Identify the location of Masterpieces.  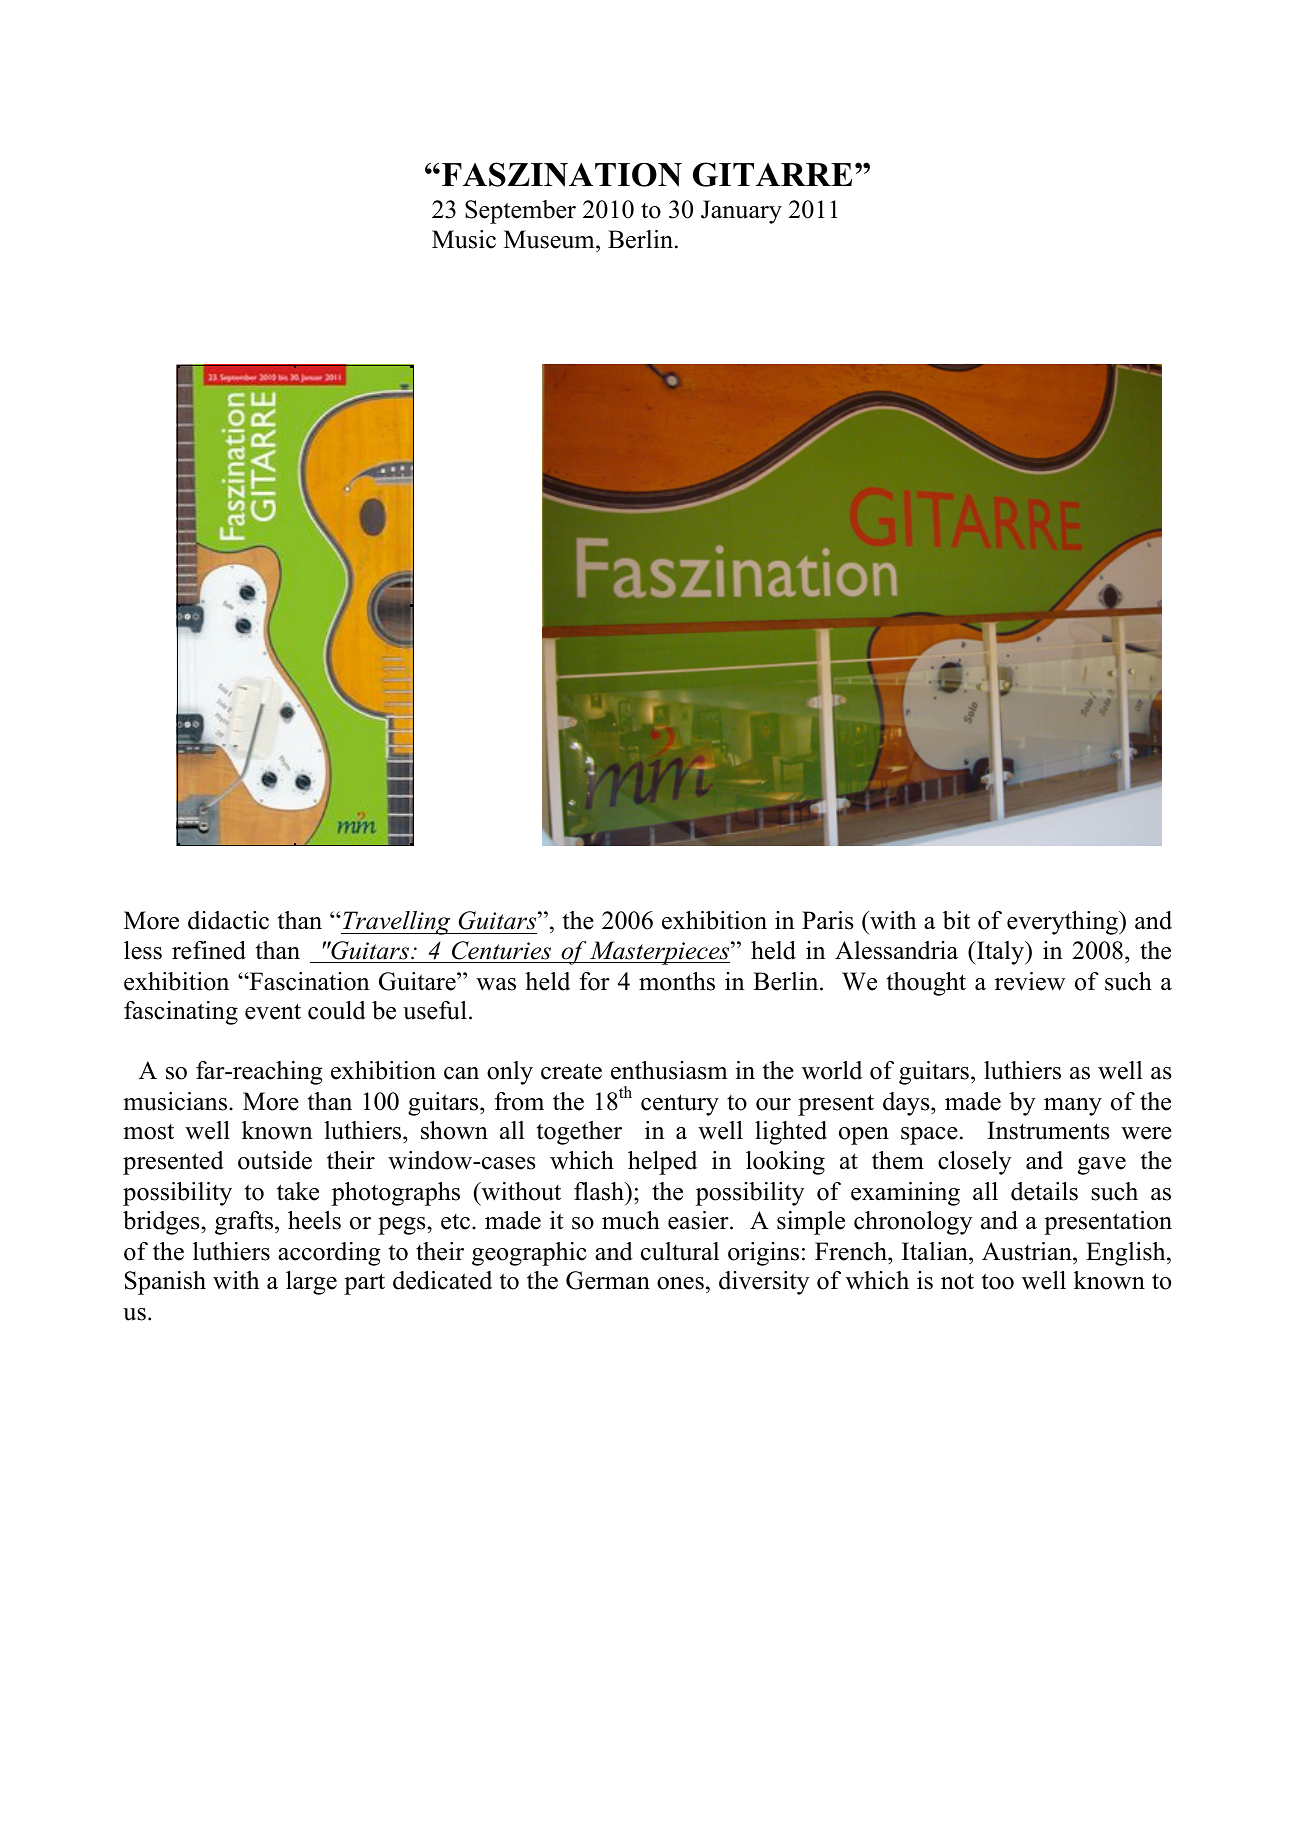
(660, 953).
